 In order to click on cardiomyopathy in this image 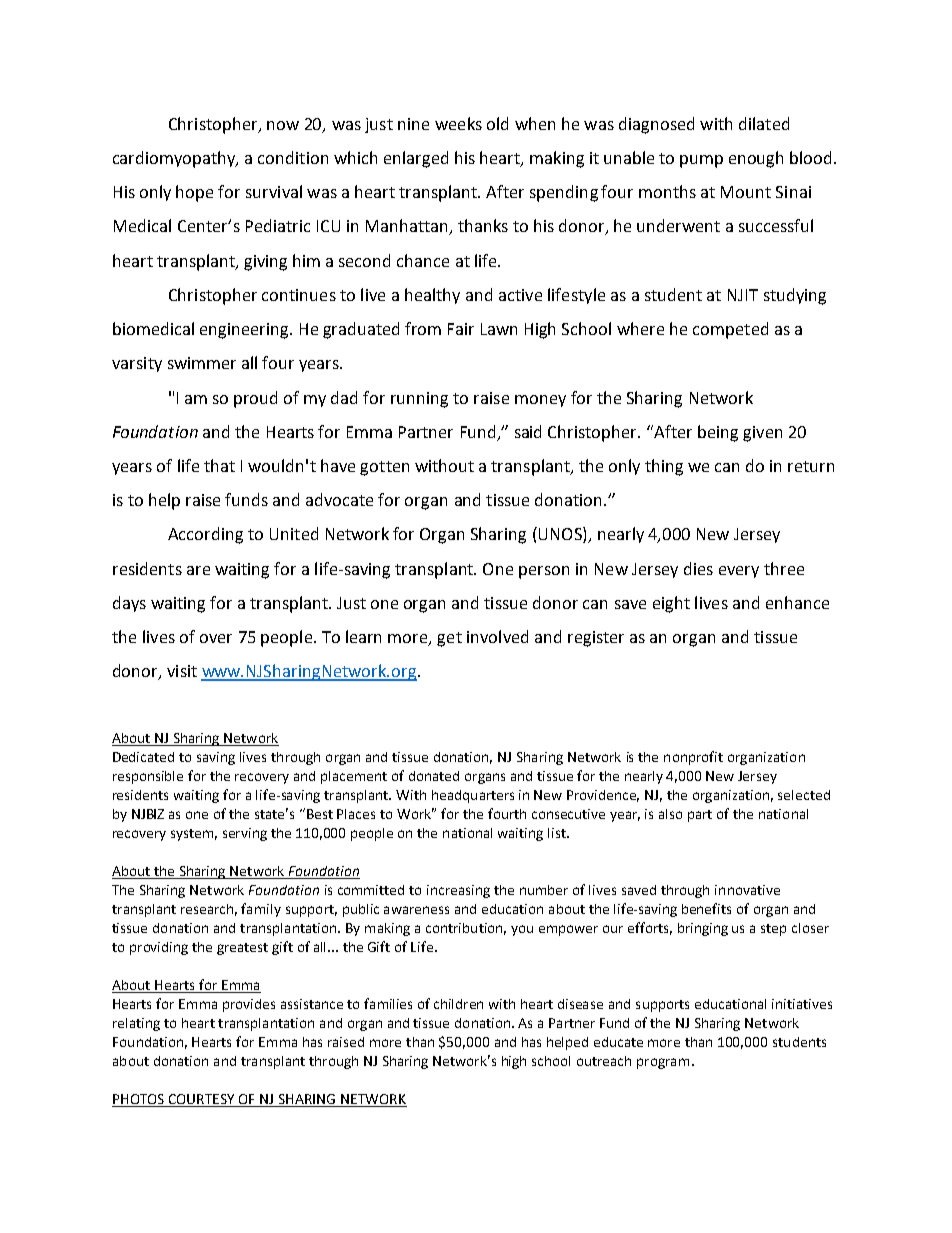, I will do `click(175, 159)`.
